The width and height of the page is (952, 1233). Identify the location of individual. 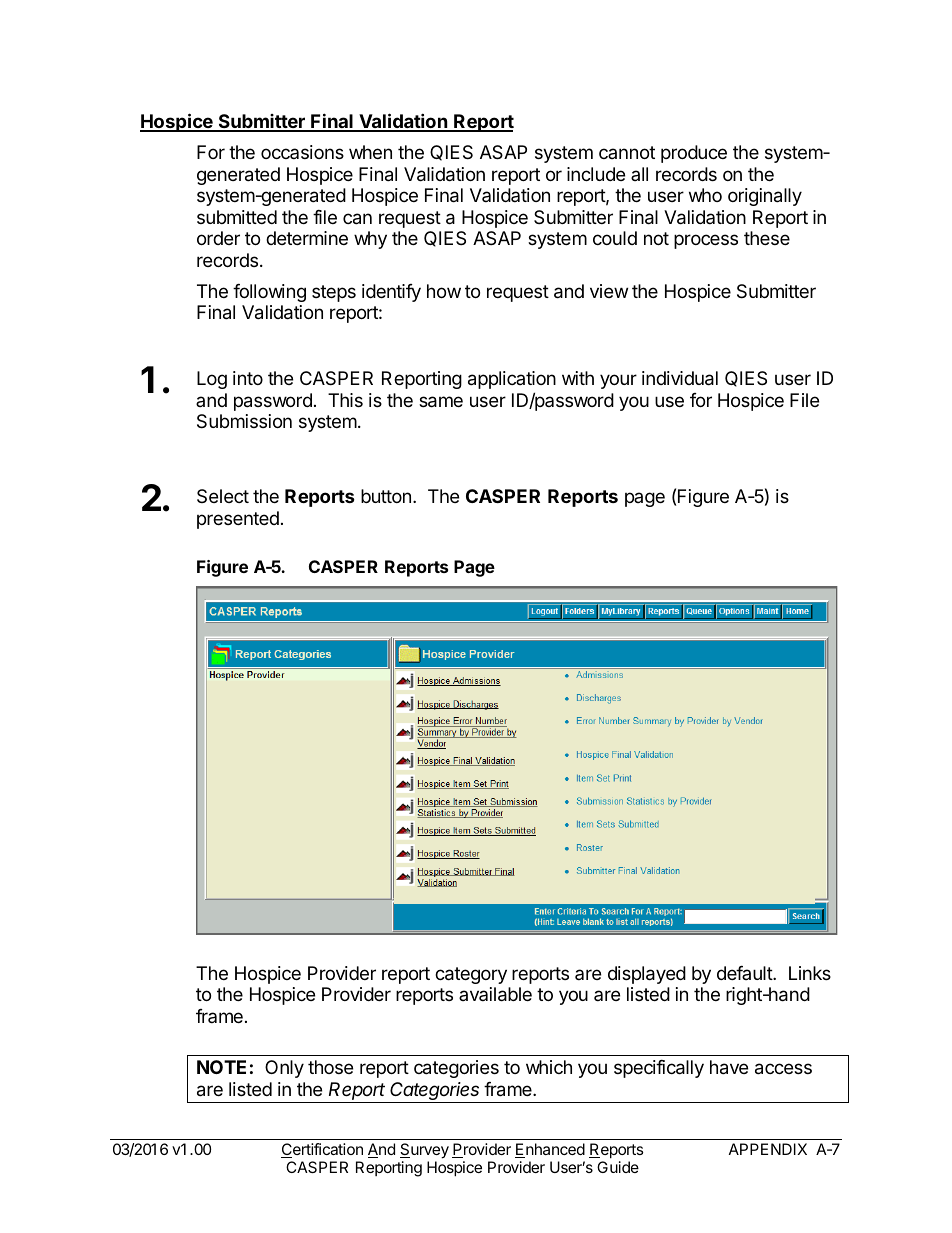
(680, 378).
